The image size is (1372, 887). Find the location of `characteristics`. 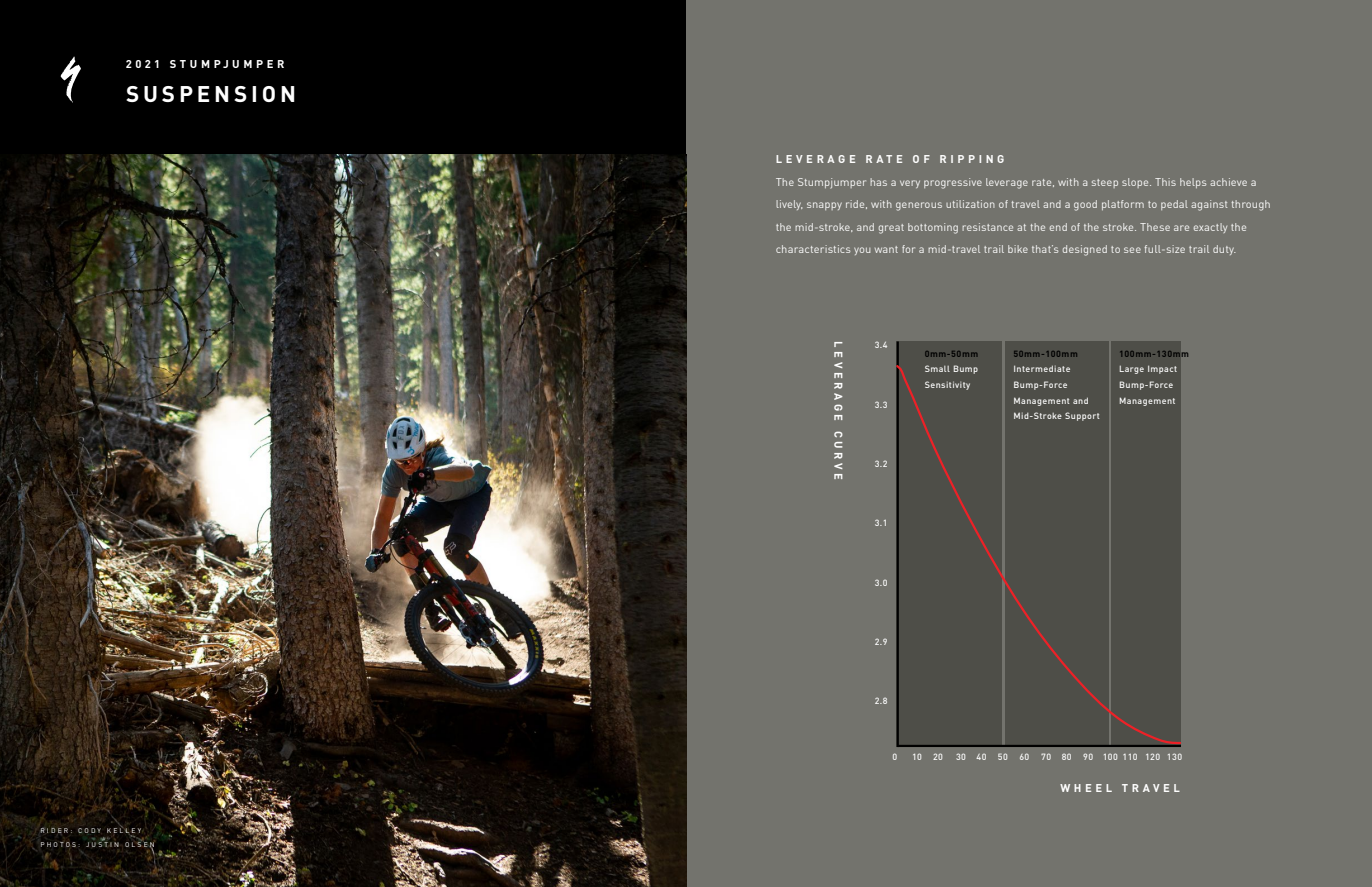

characteristics is located at coordinates (813, 249).
